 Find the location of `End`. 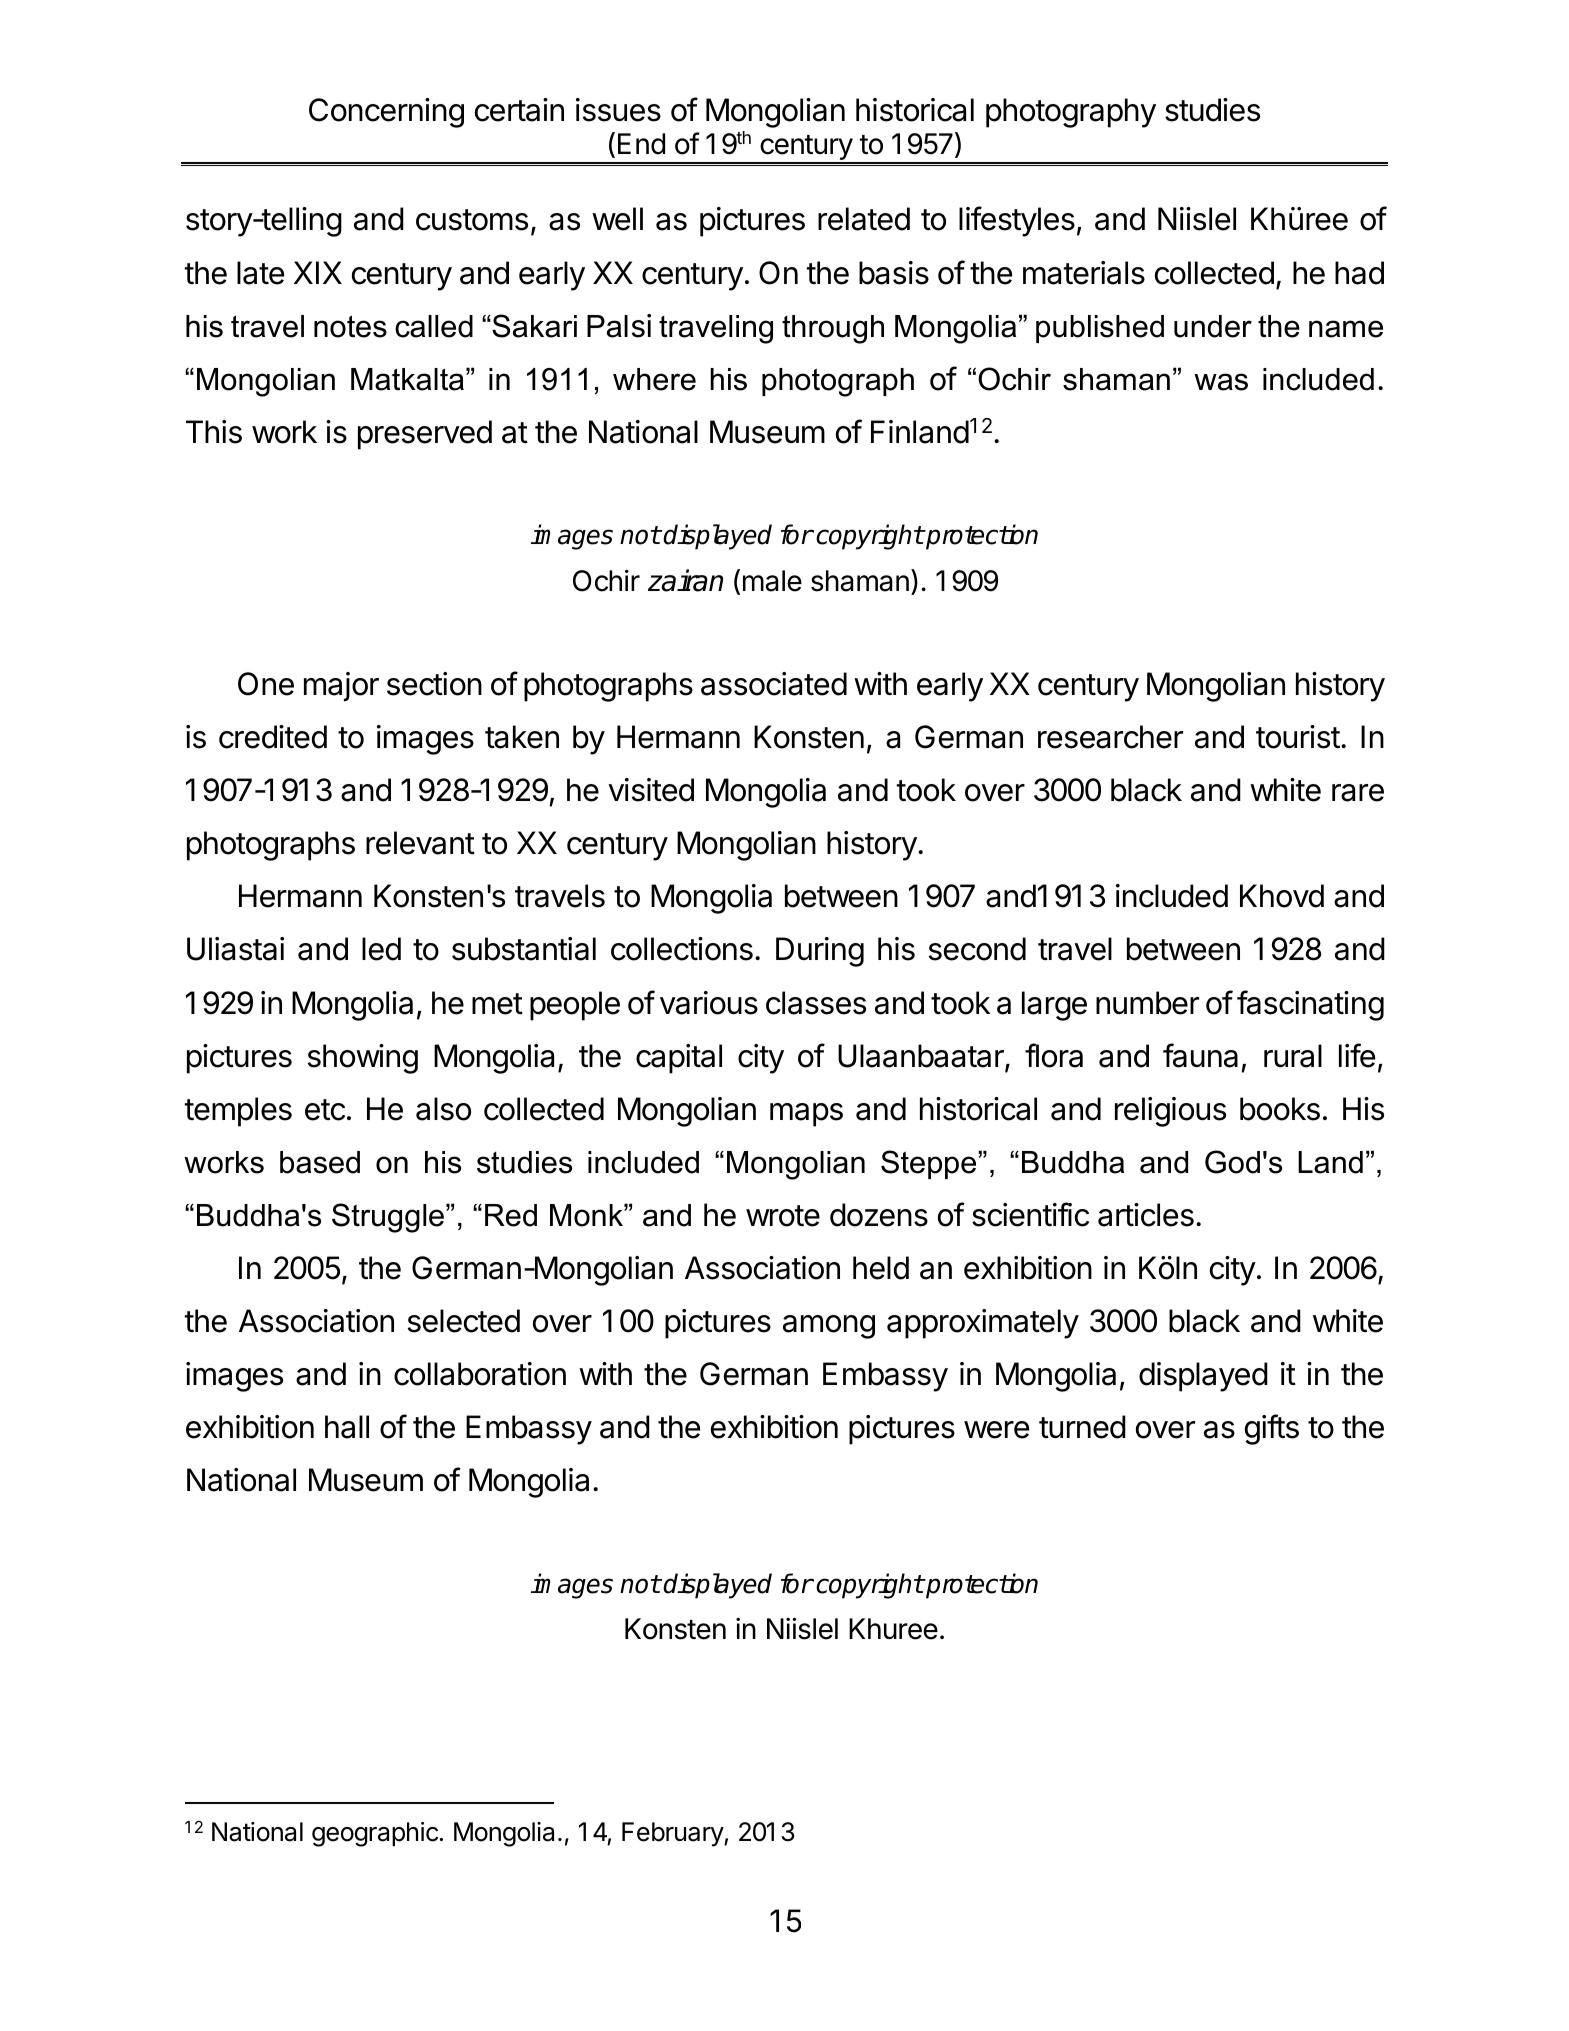

End is located at coordinates (641, 144).
